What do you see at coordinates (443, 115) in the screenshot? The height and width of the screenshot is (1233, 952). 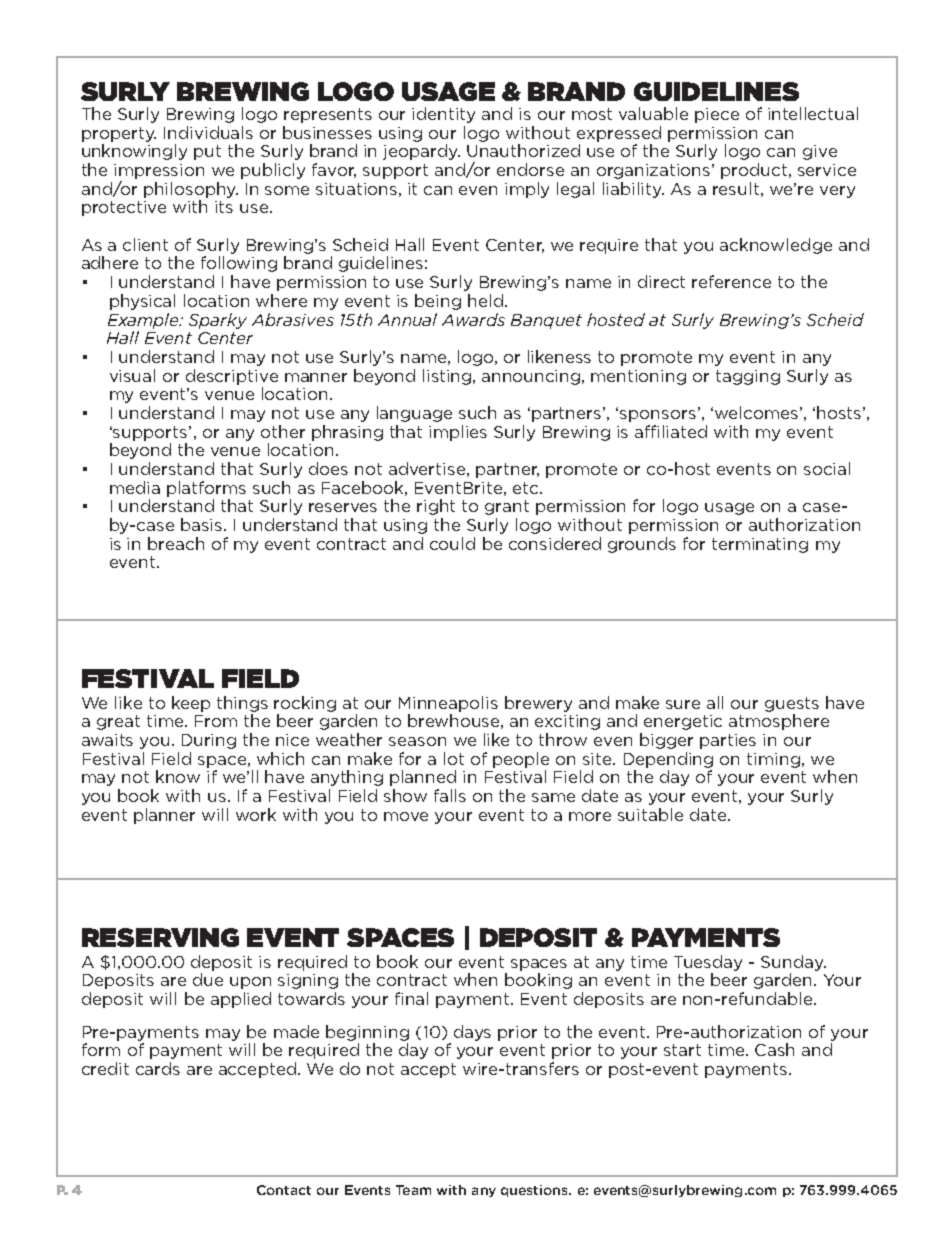 I see `identity` at bounding box center [443, 115].
